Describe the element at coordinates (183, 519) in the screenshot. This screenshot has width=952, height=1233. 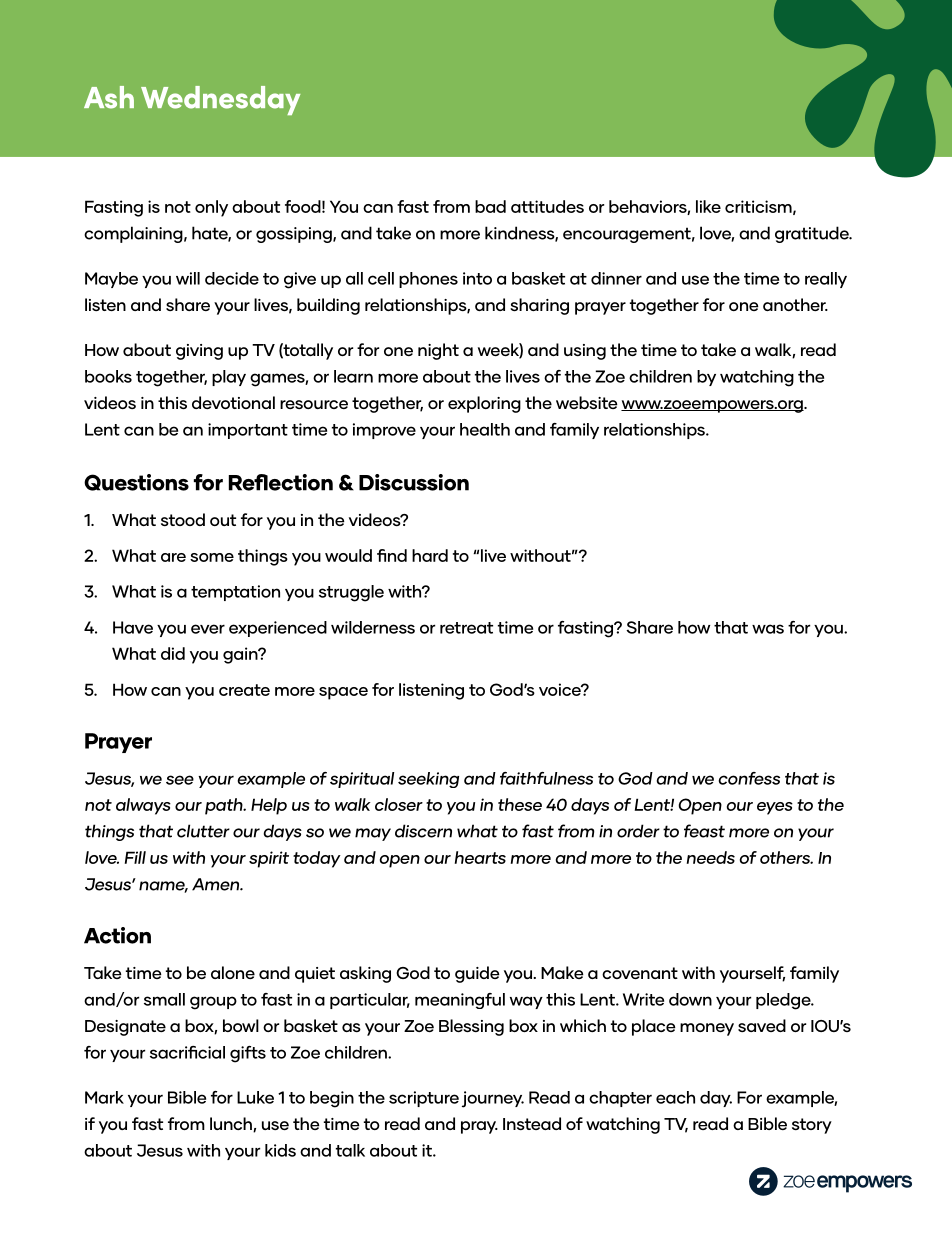
I see `stood` at that location.
